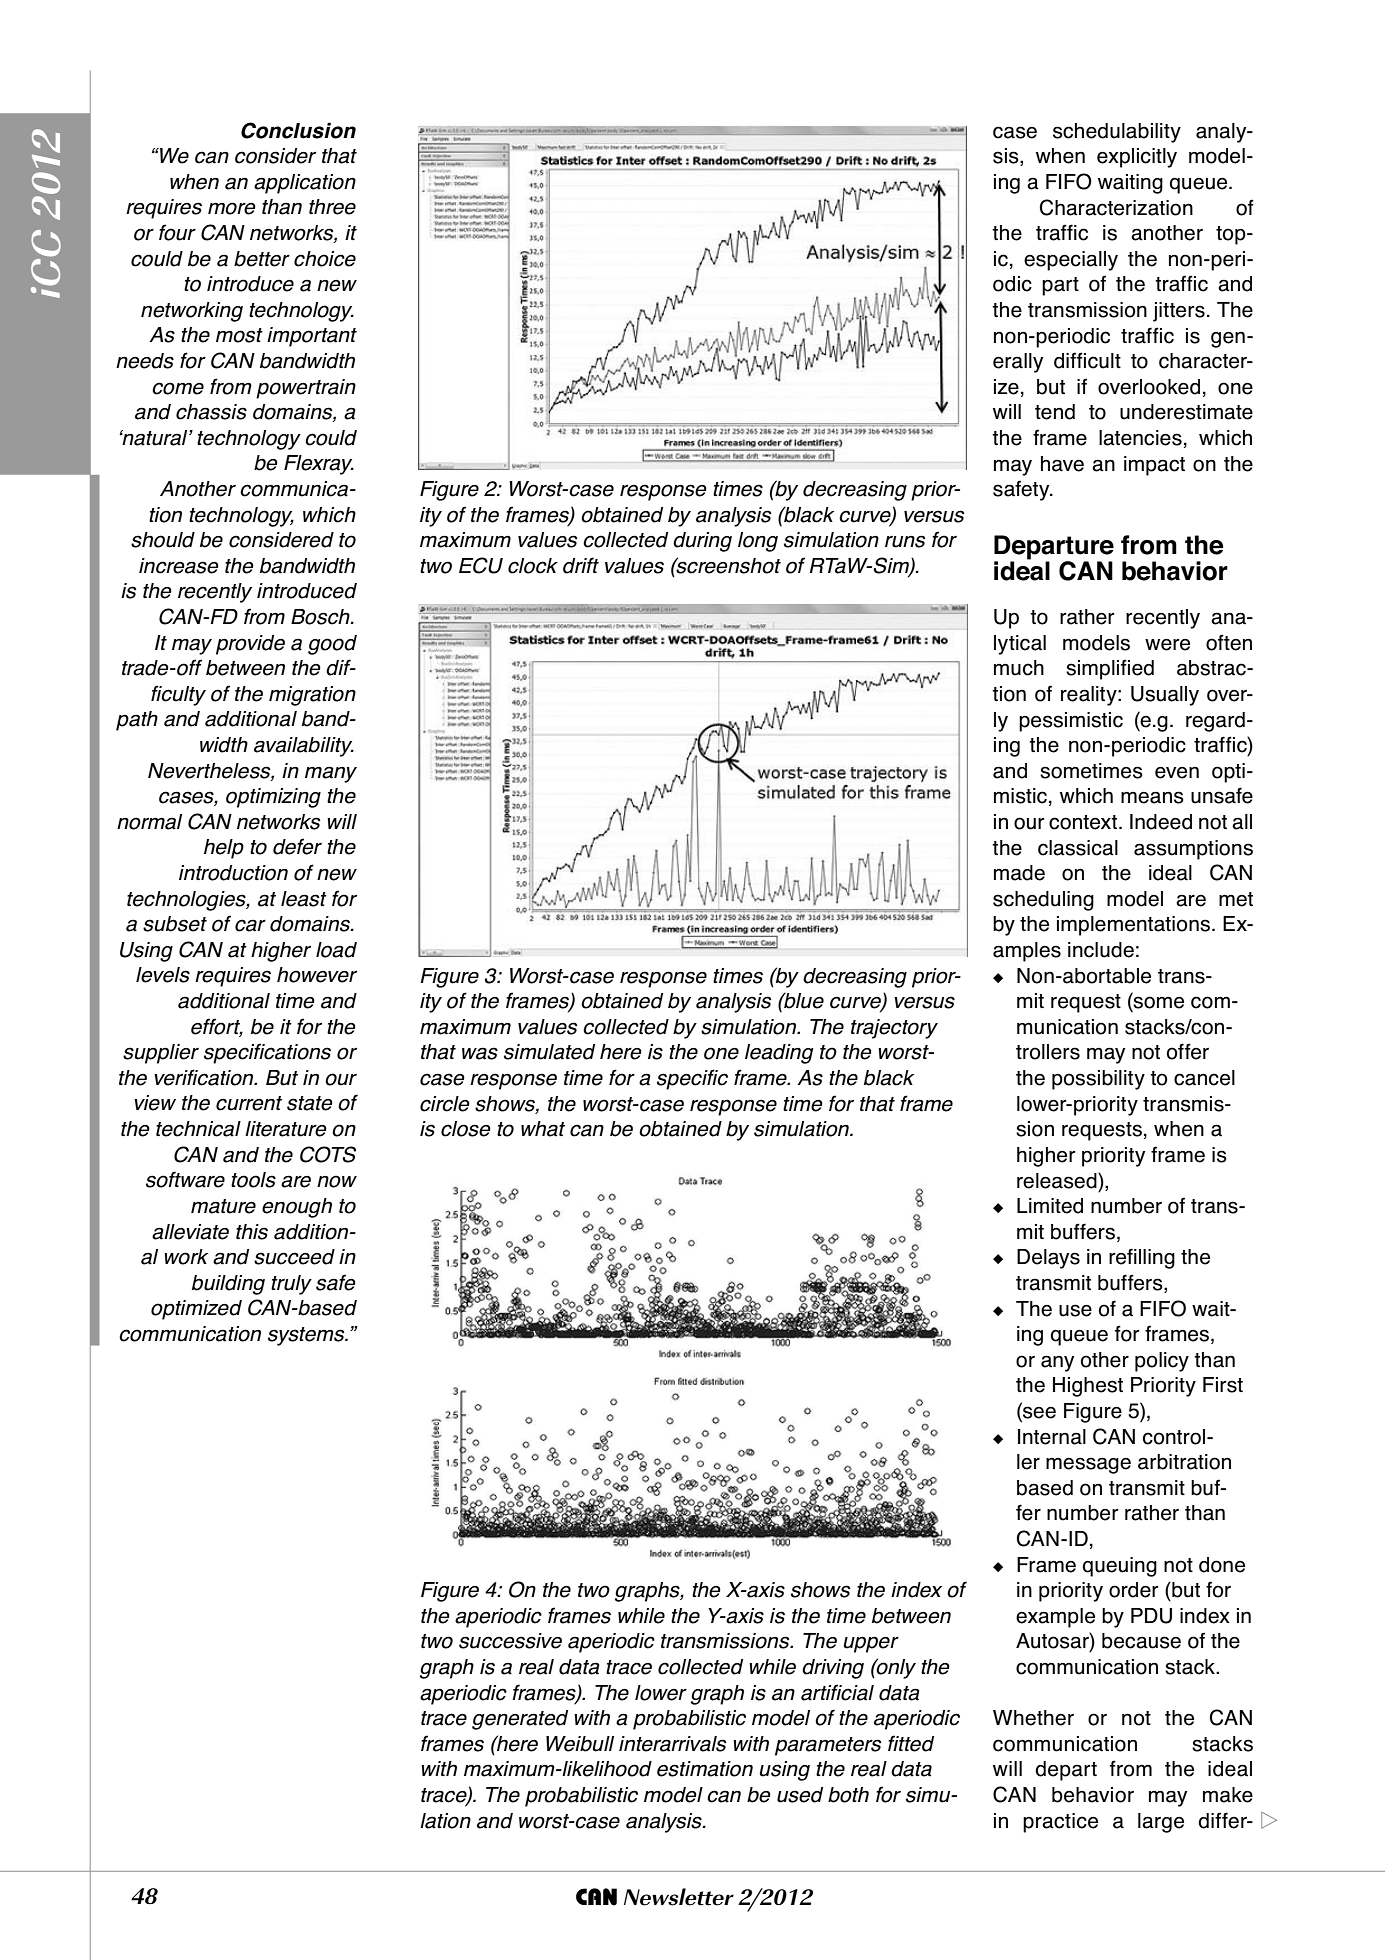  What do you see at coordinates (510, 1641) in the image?
I see `successive` at bounding box center [510, 1641].
